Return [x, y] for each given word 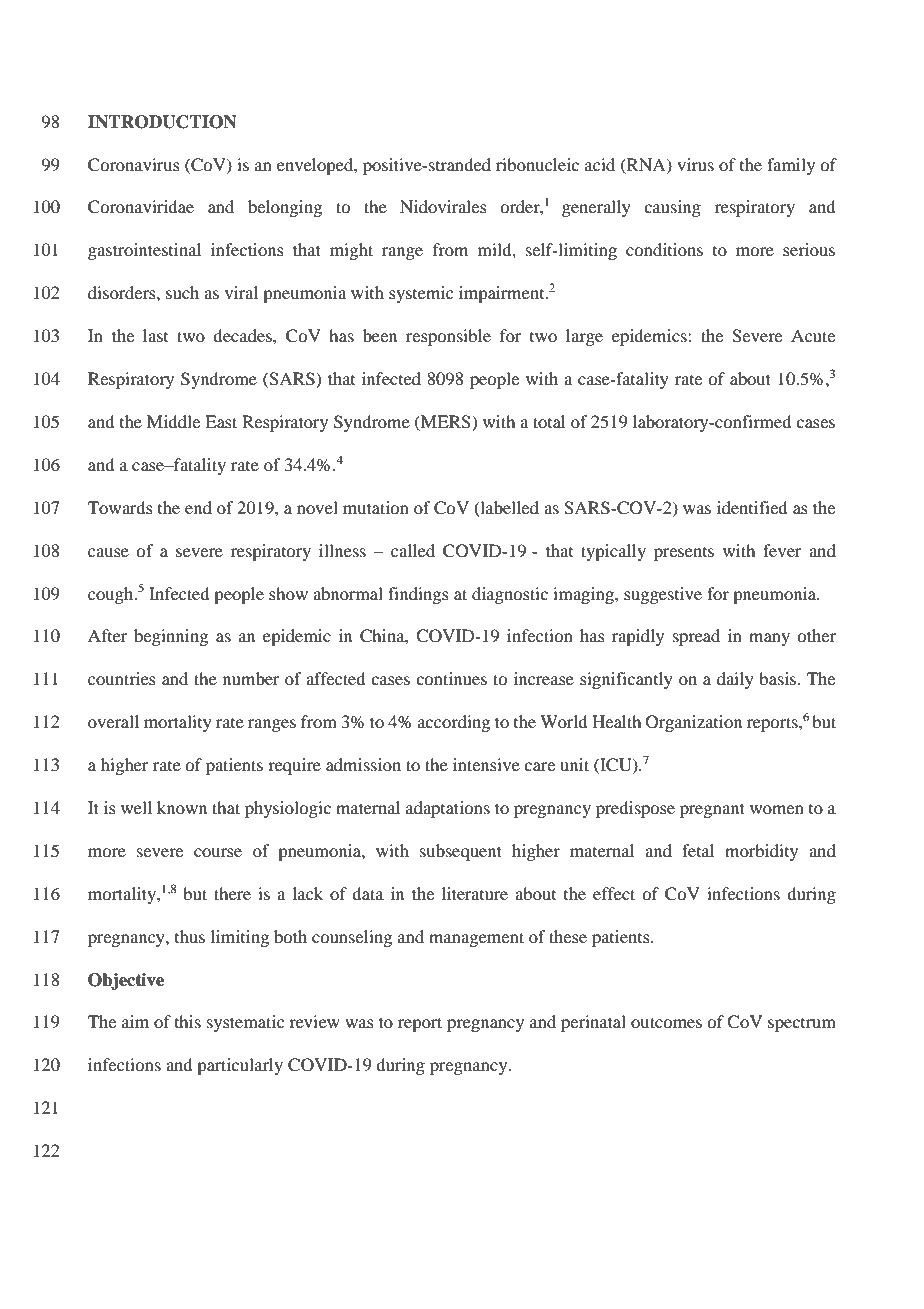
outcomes [666, 1022]
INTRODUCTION [162, 122]
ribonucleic [537, 164]
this [188, 1021]
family [791, 166]
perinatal [593, 1023]
